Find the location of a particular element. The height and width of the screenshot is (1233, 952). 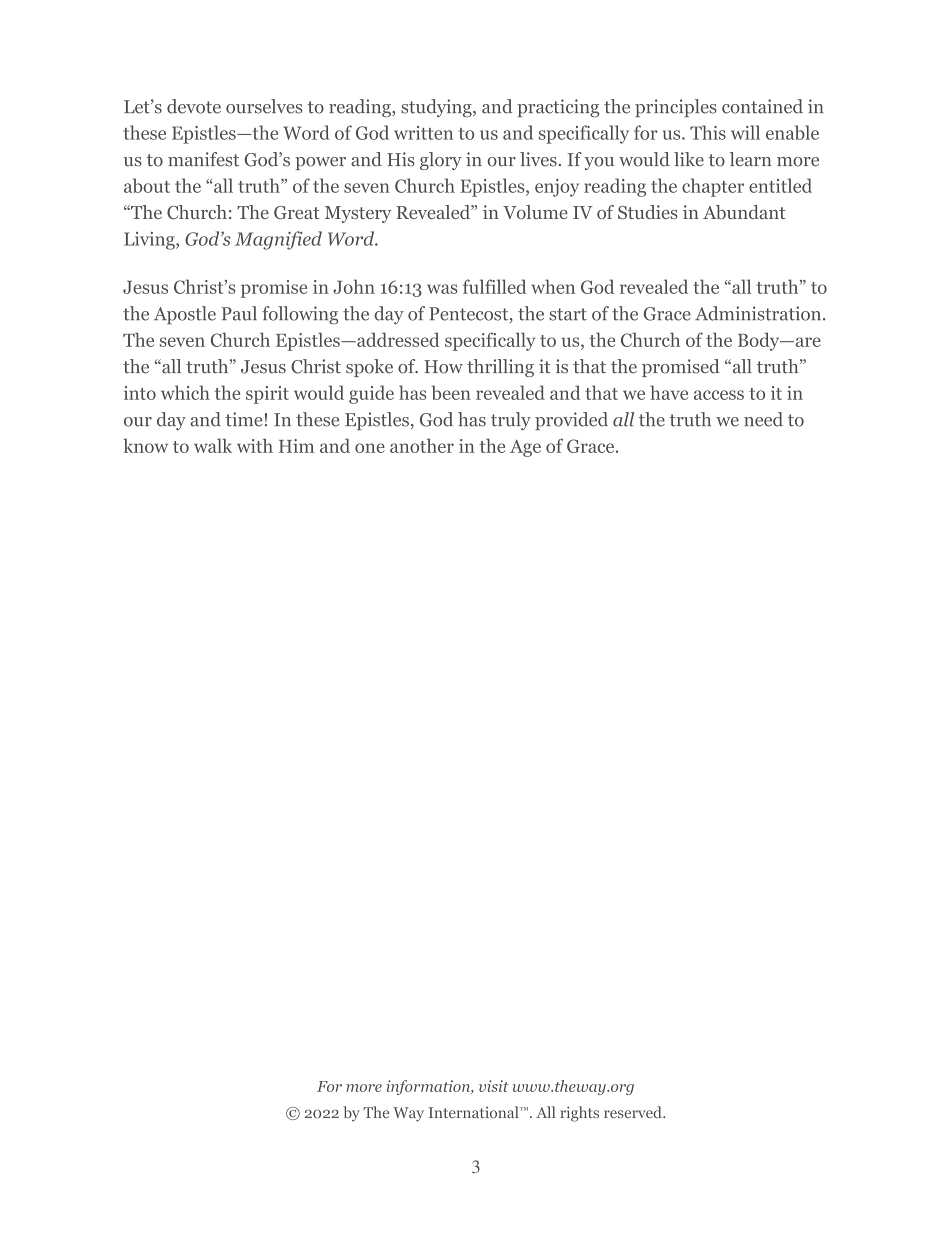

information is located at coordinates (429, 1087).
